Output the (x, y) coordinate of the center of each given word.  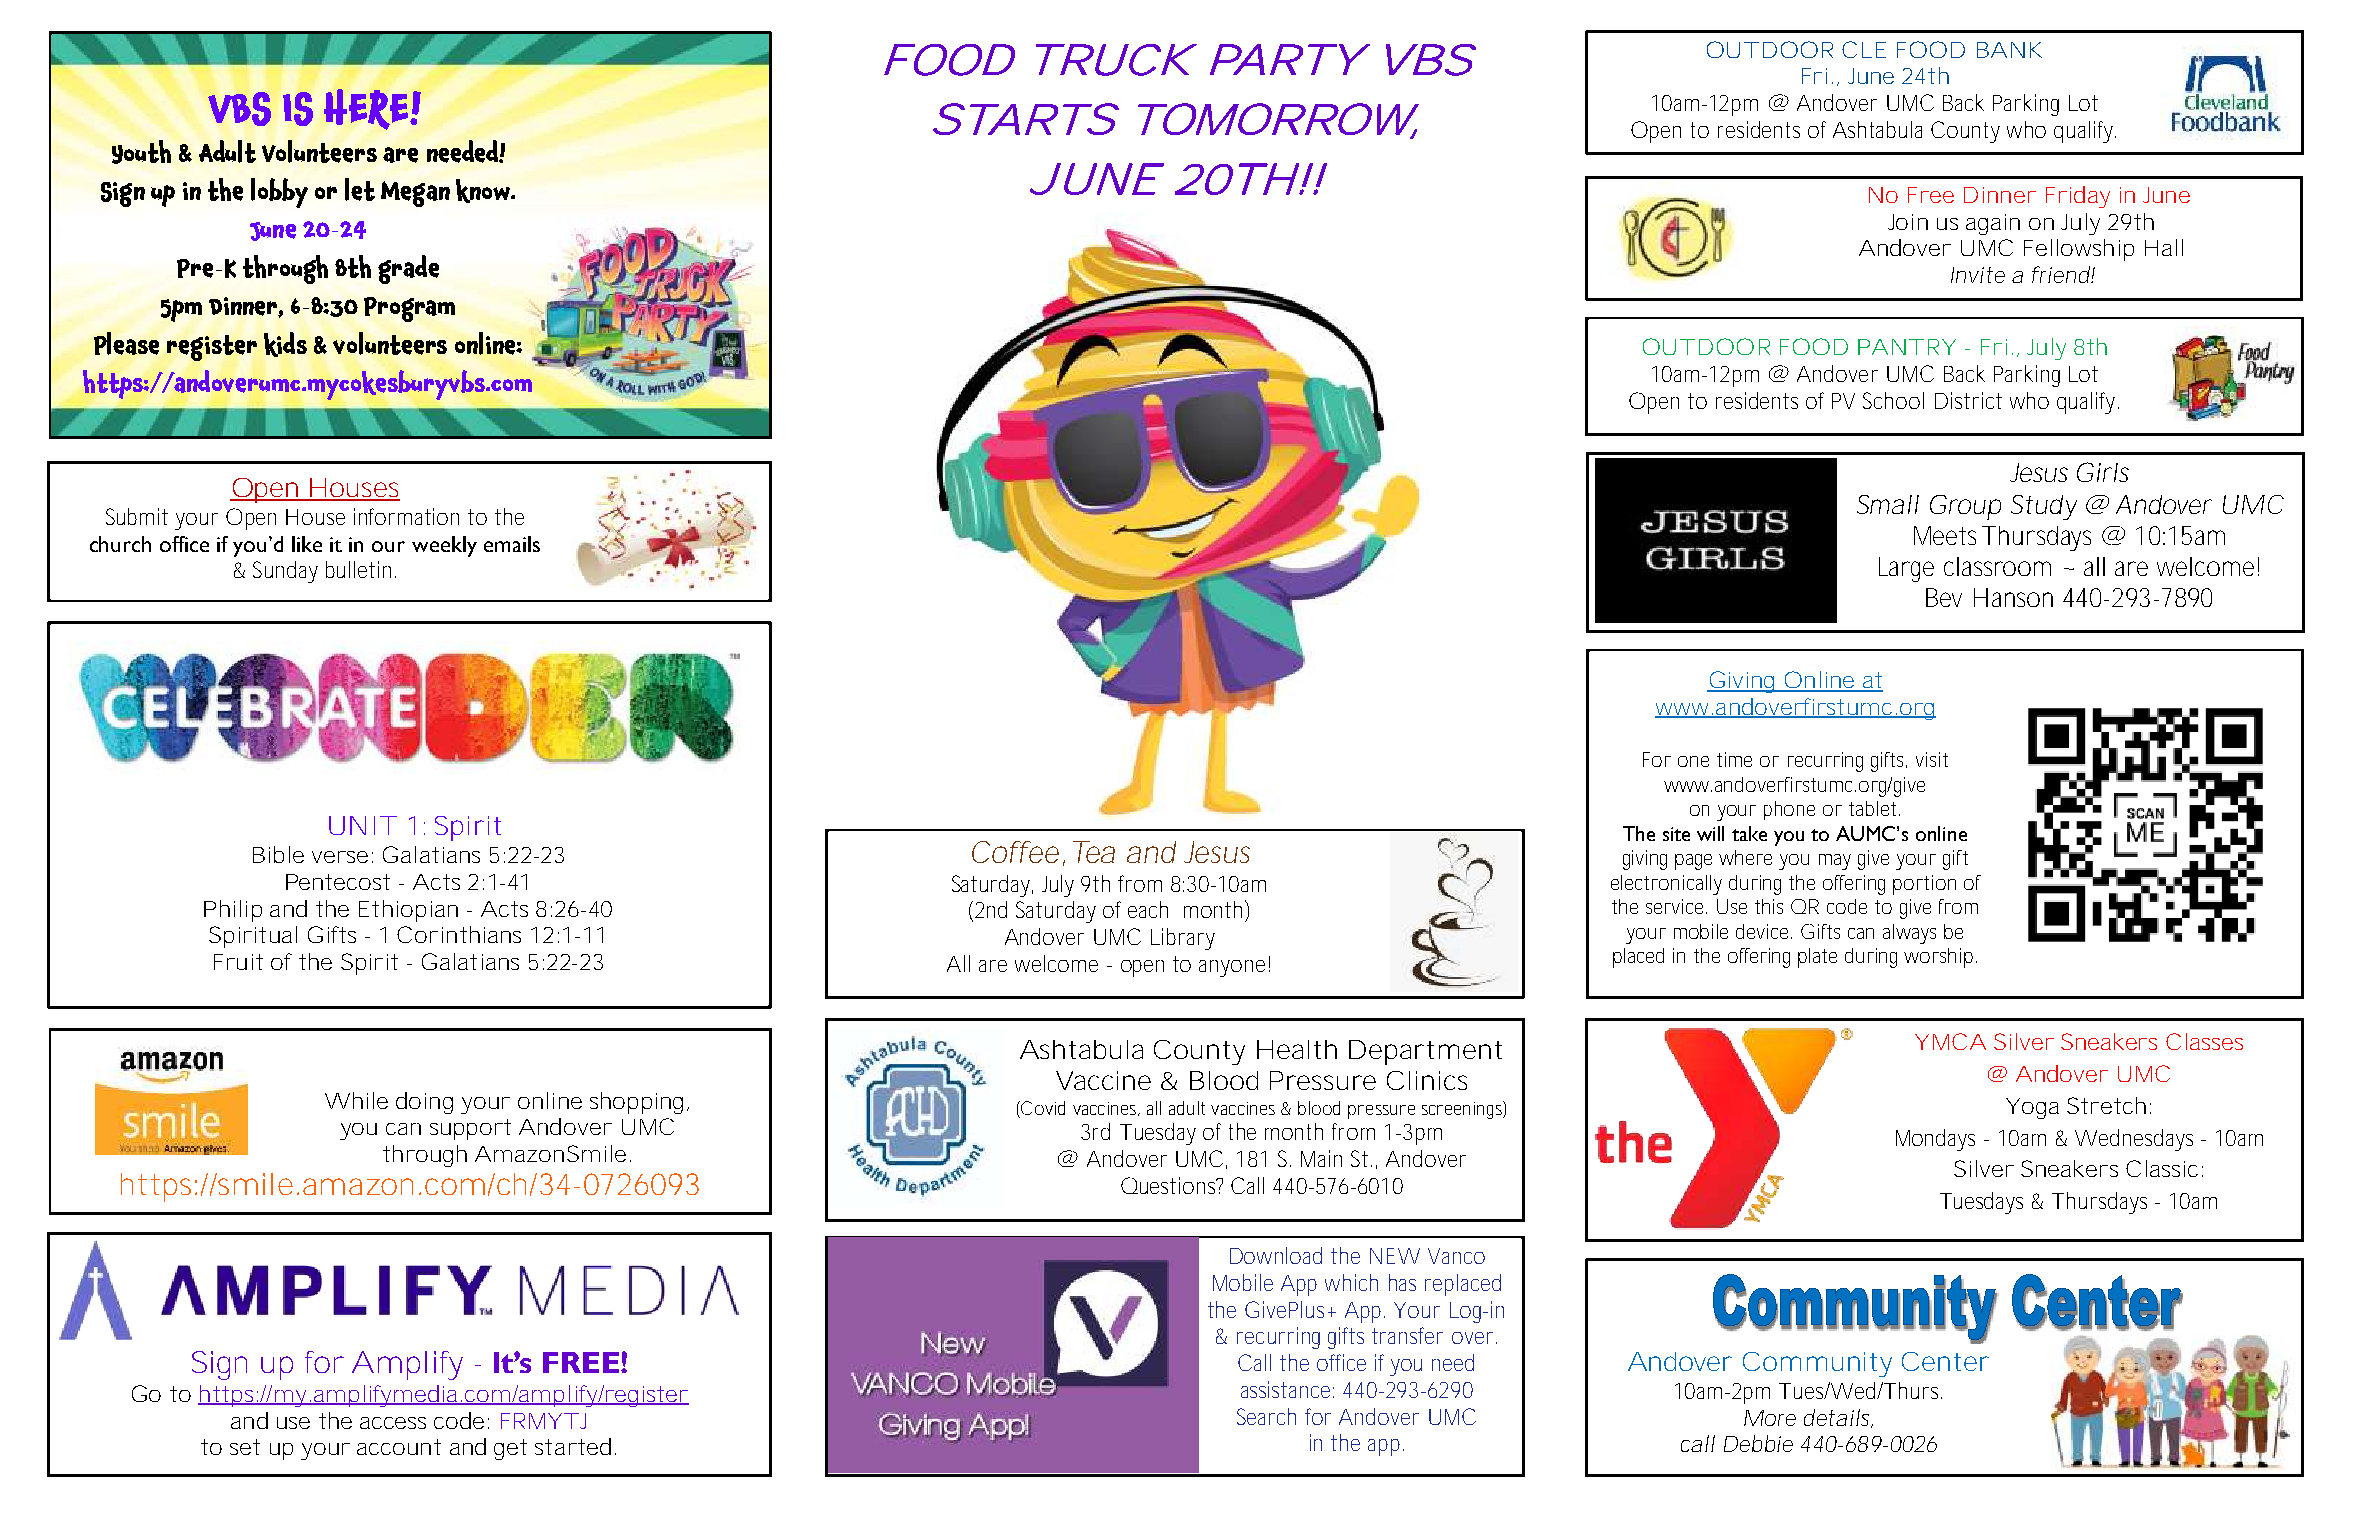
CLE (1864, 49)
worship (1940, 958)
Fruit (238, 962)
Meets (1945, 535)
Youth (141, 152)
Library (1183, 939)
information (406, 516)
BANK (2009, 50)
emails (512, 544)
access (393, 1423)
